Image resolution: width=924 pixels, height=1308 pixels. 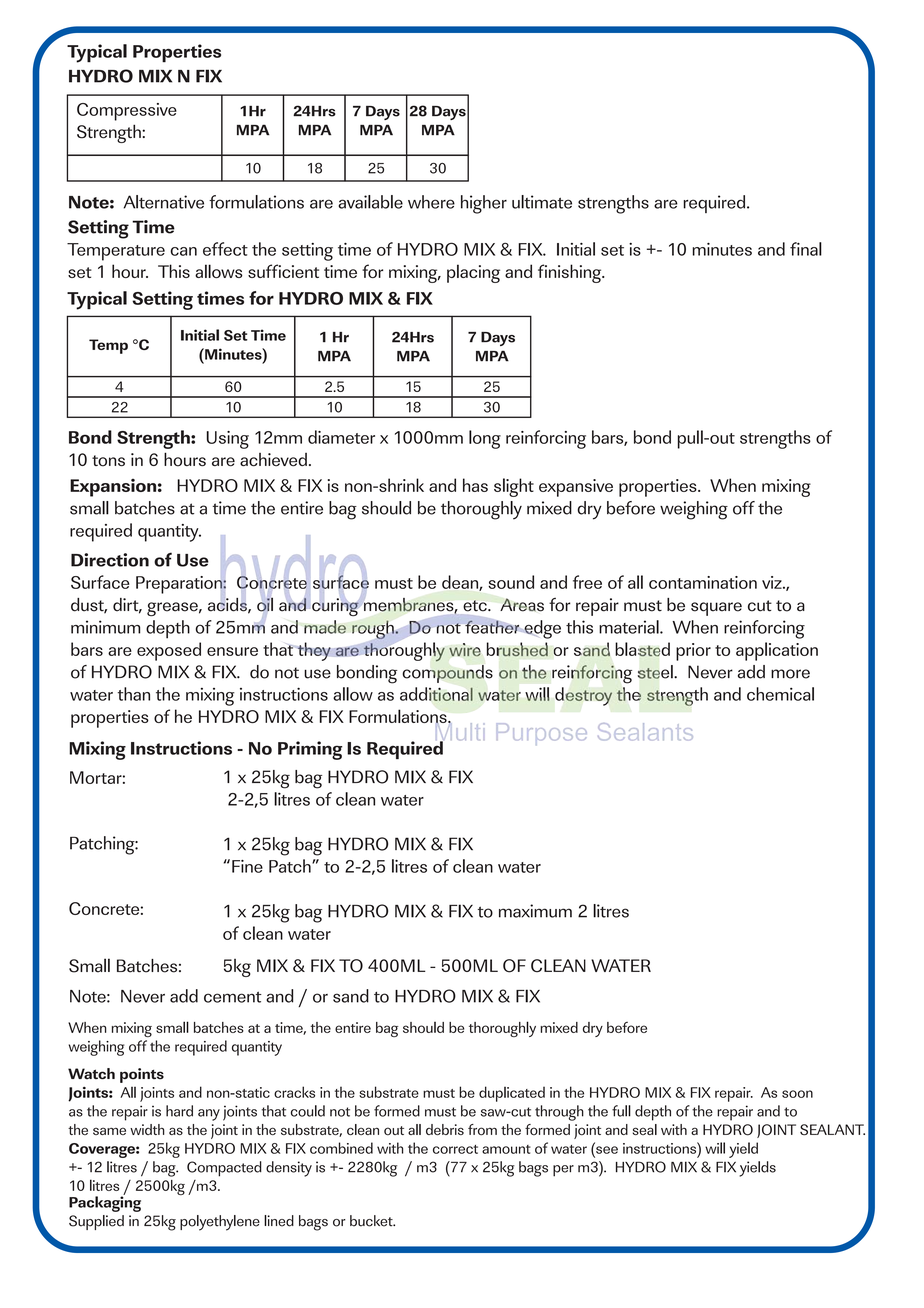 What do you see at coordinates (127, 112) in the page?
I see `Compressive` at bounding box center [127, 112].
